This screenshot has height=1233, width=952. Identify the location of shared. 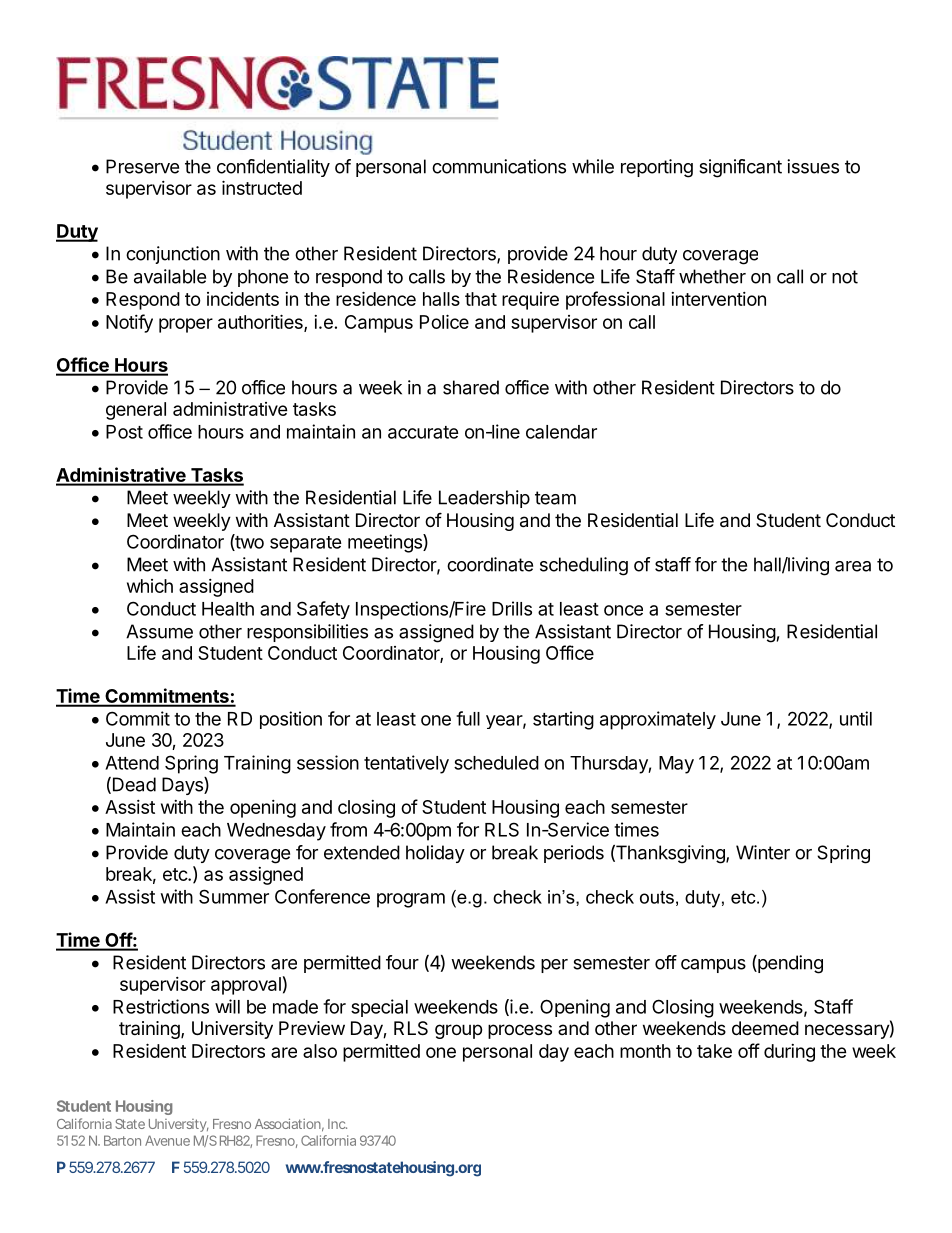
(471, 387).
